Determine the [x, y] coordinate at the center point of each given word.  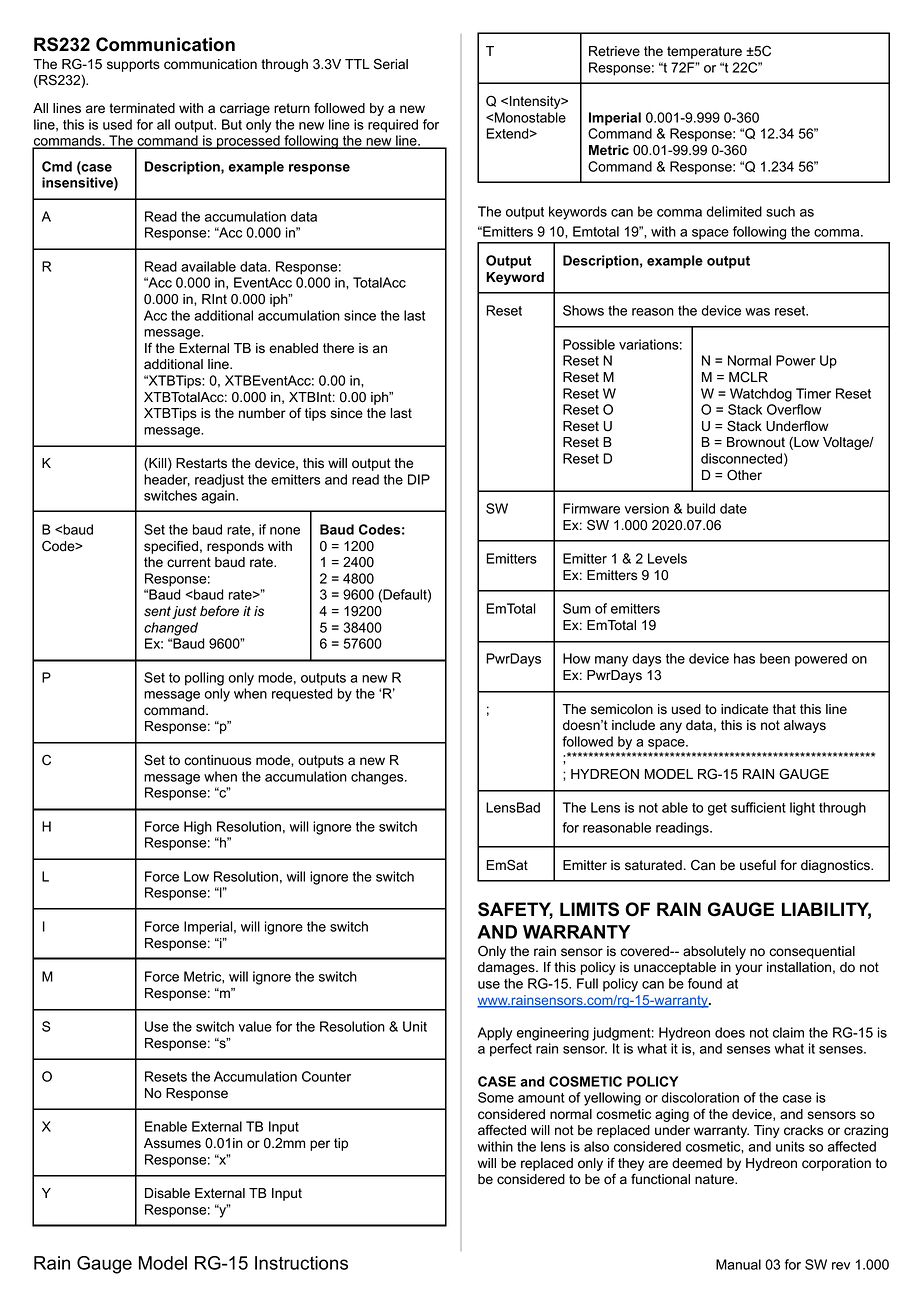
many [611, 661]
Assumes [172, 1143]
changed [171, 629]
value [255, 1026]
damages [507, 968]
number [262, 413]
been [775, 658]
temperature [704, 52]
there [338, 348]
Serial [391, 64]
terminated [142, 108]
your [749, 969]
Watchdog [761, 395]
